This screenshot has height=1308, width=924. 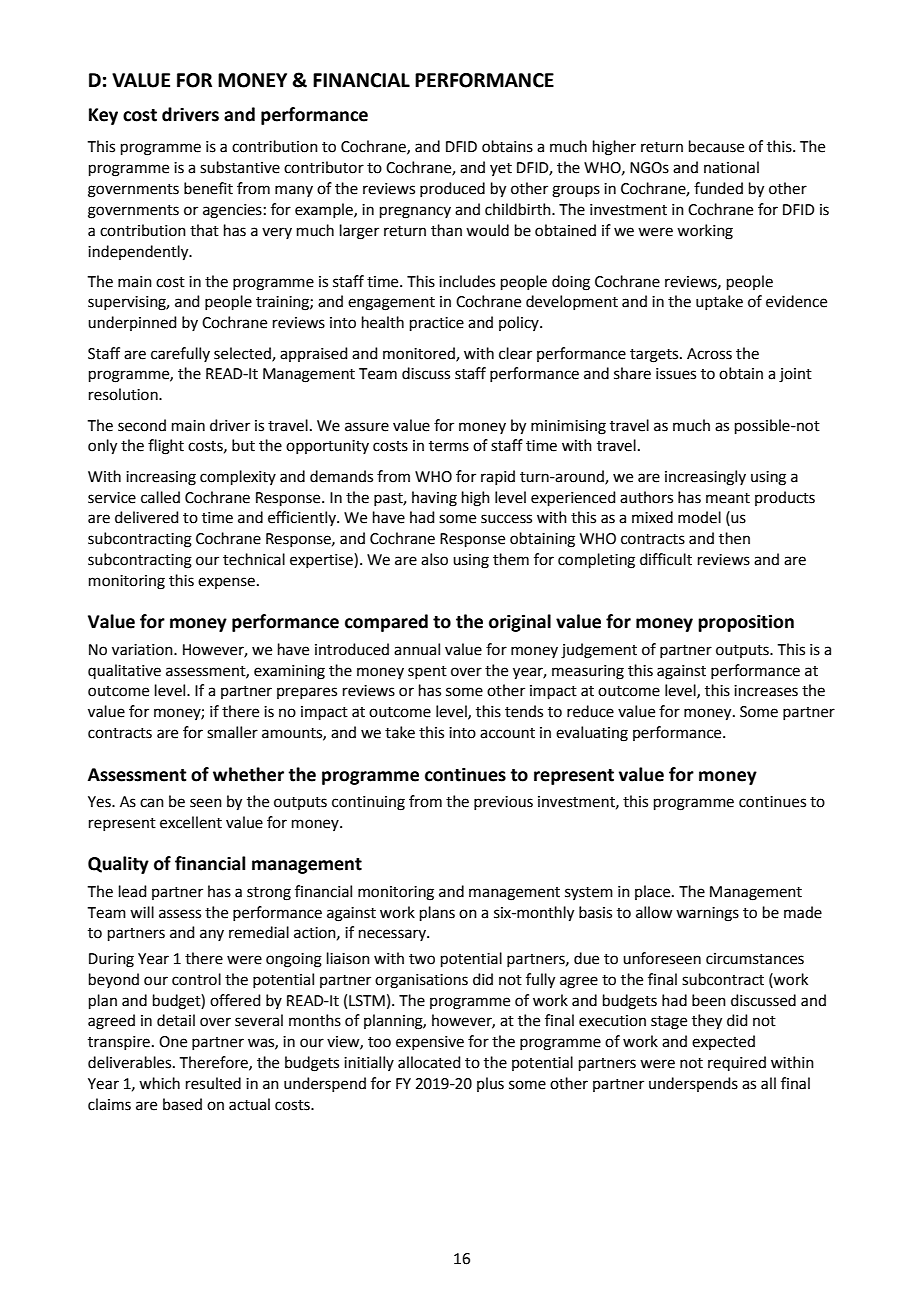 What do you see at coordinates (501, 169) in the screenshot?
I see `yet` at bounding box center [501, 169].
